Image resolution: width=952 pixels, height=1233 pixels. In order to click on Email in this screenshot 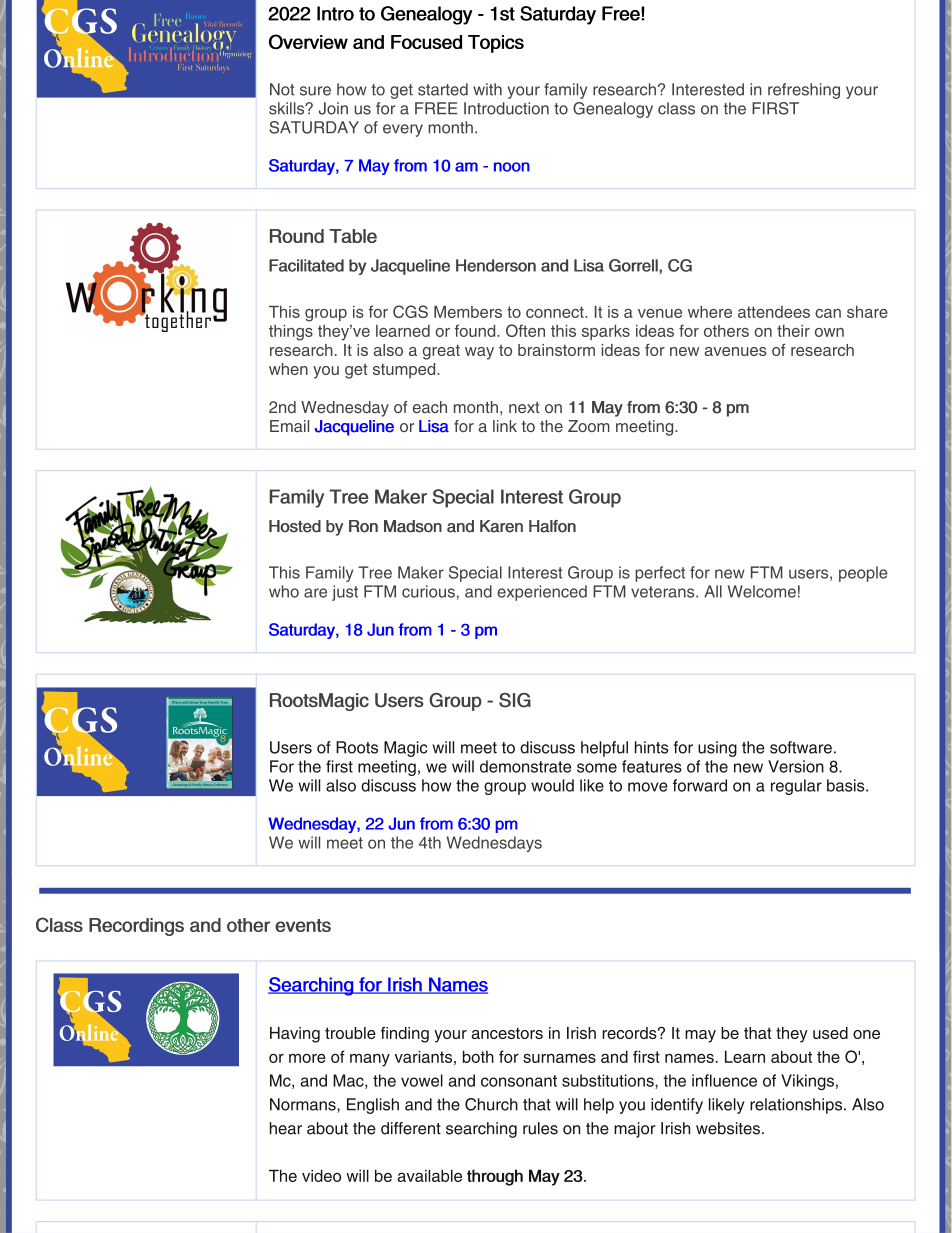, I will do `click(289, 426)`.
